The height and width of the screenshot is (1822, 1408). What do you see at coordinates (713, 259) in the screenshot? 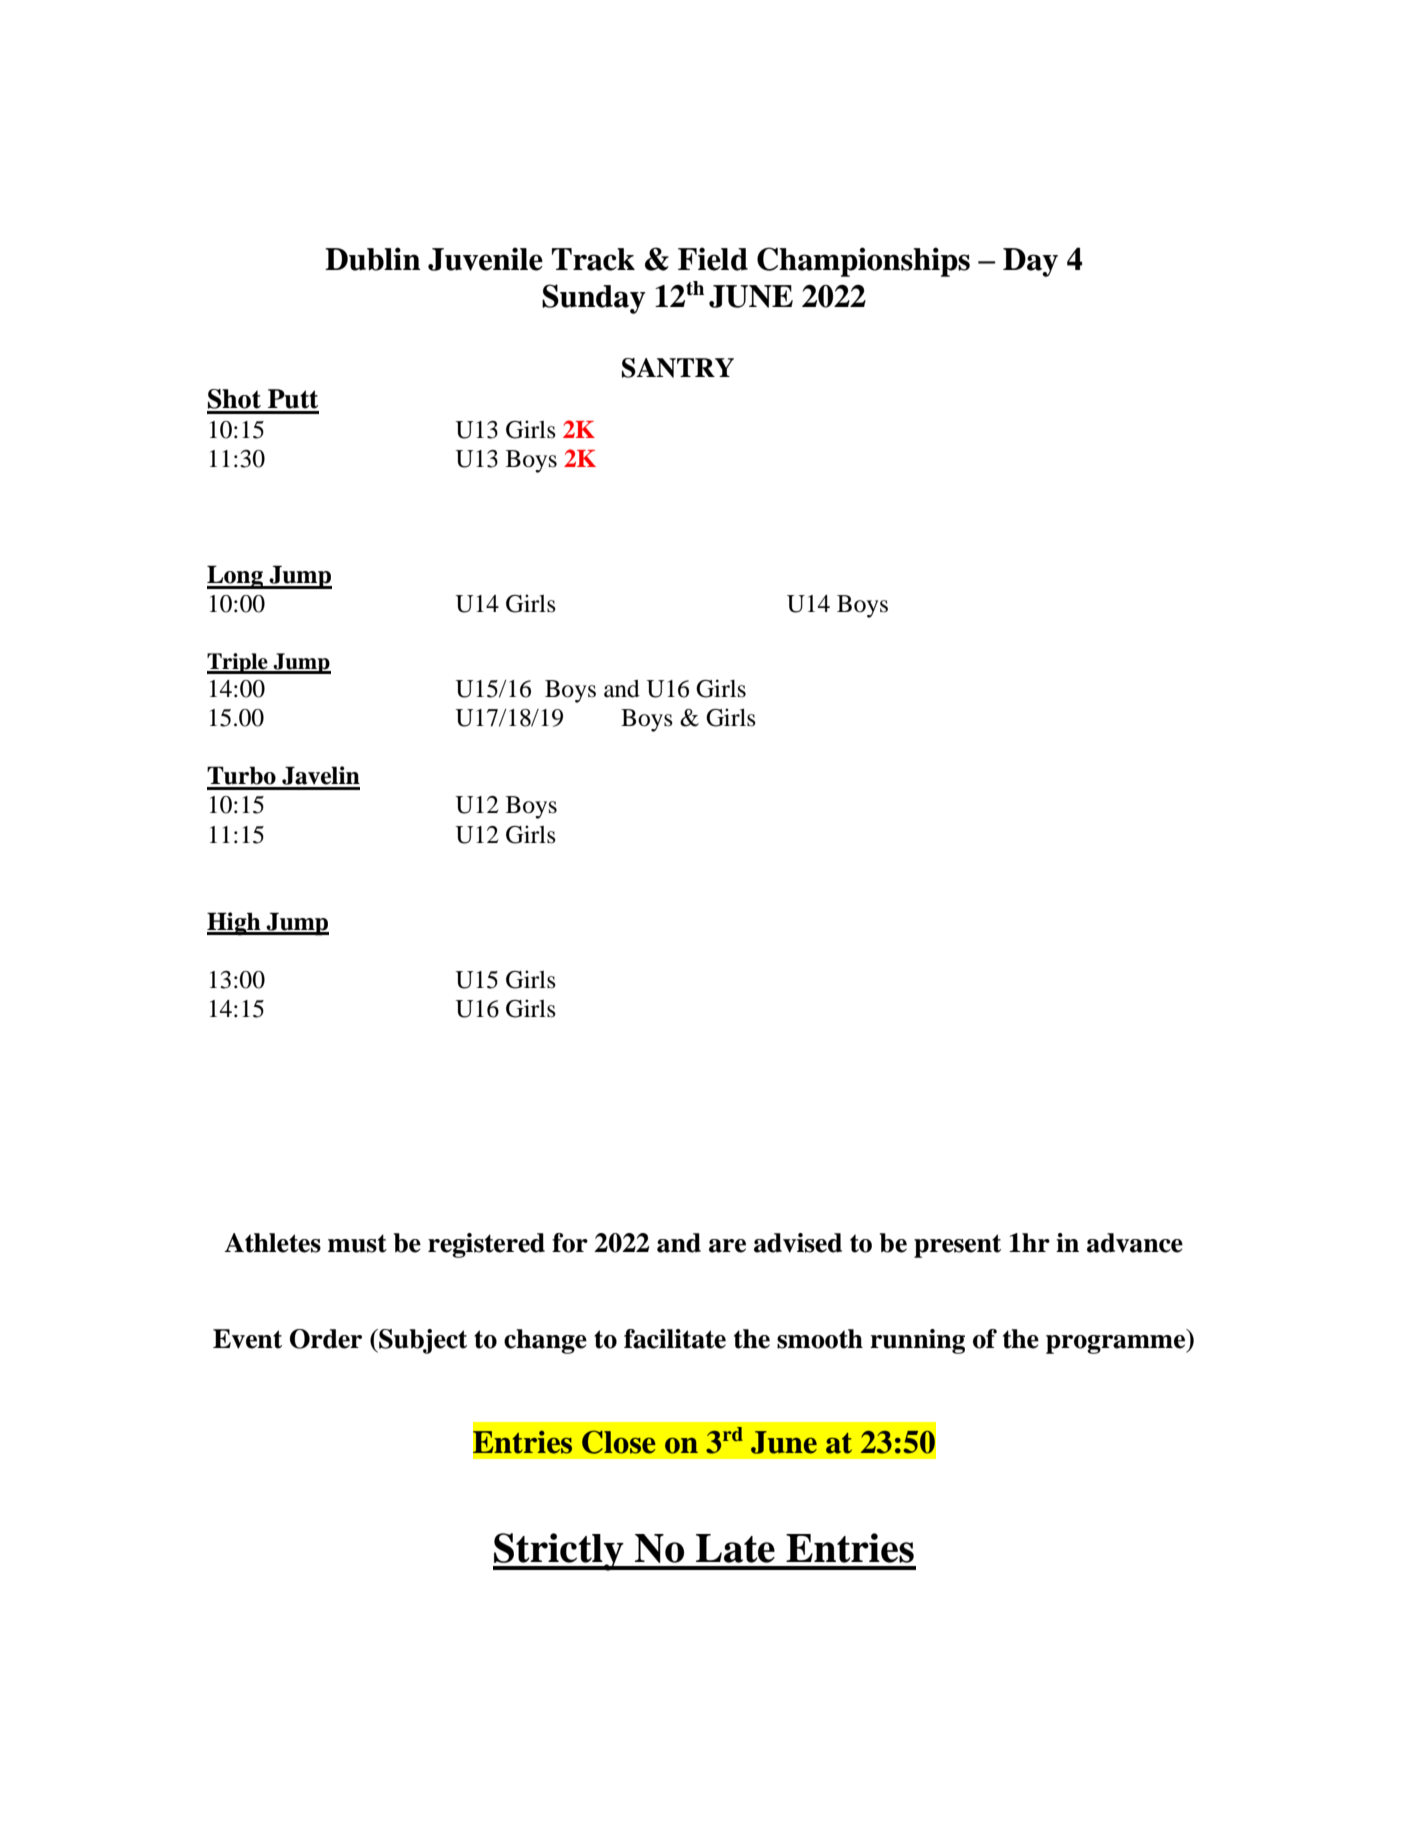
I see `Field` at bounding box center [713, 259].
